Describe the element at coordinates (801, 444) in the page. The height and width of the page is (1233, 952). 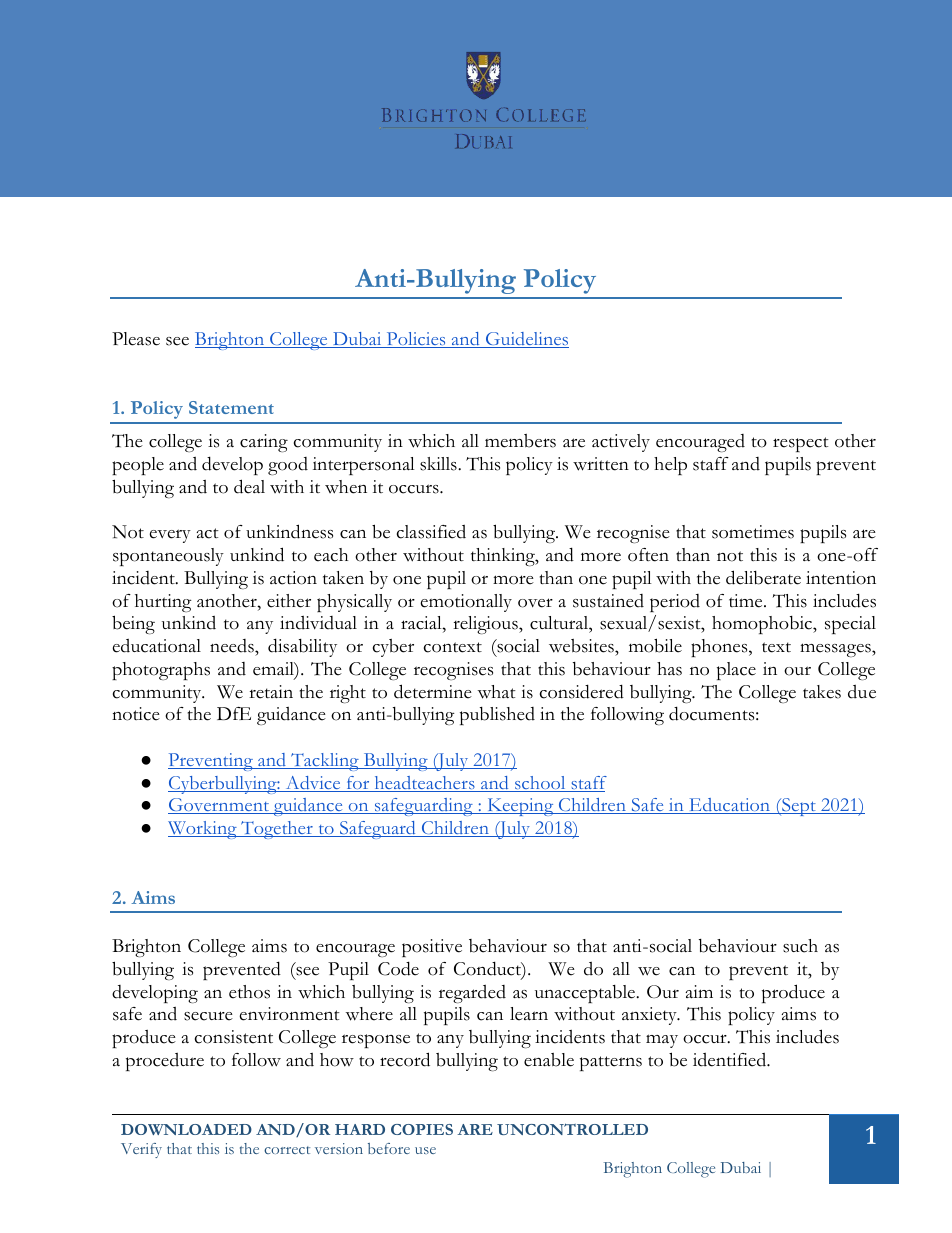
I see `respect` at that location.
